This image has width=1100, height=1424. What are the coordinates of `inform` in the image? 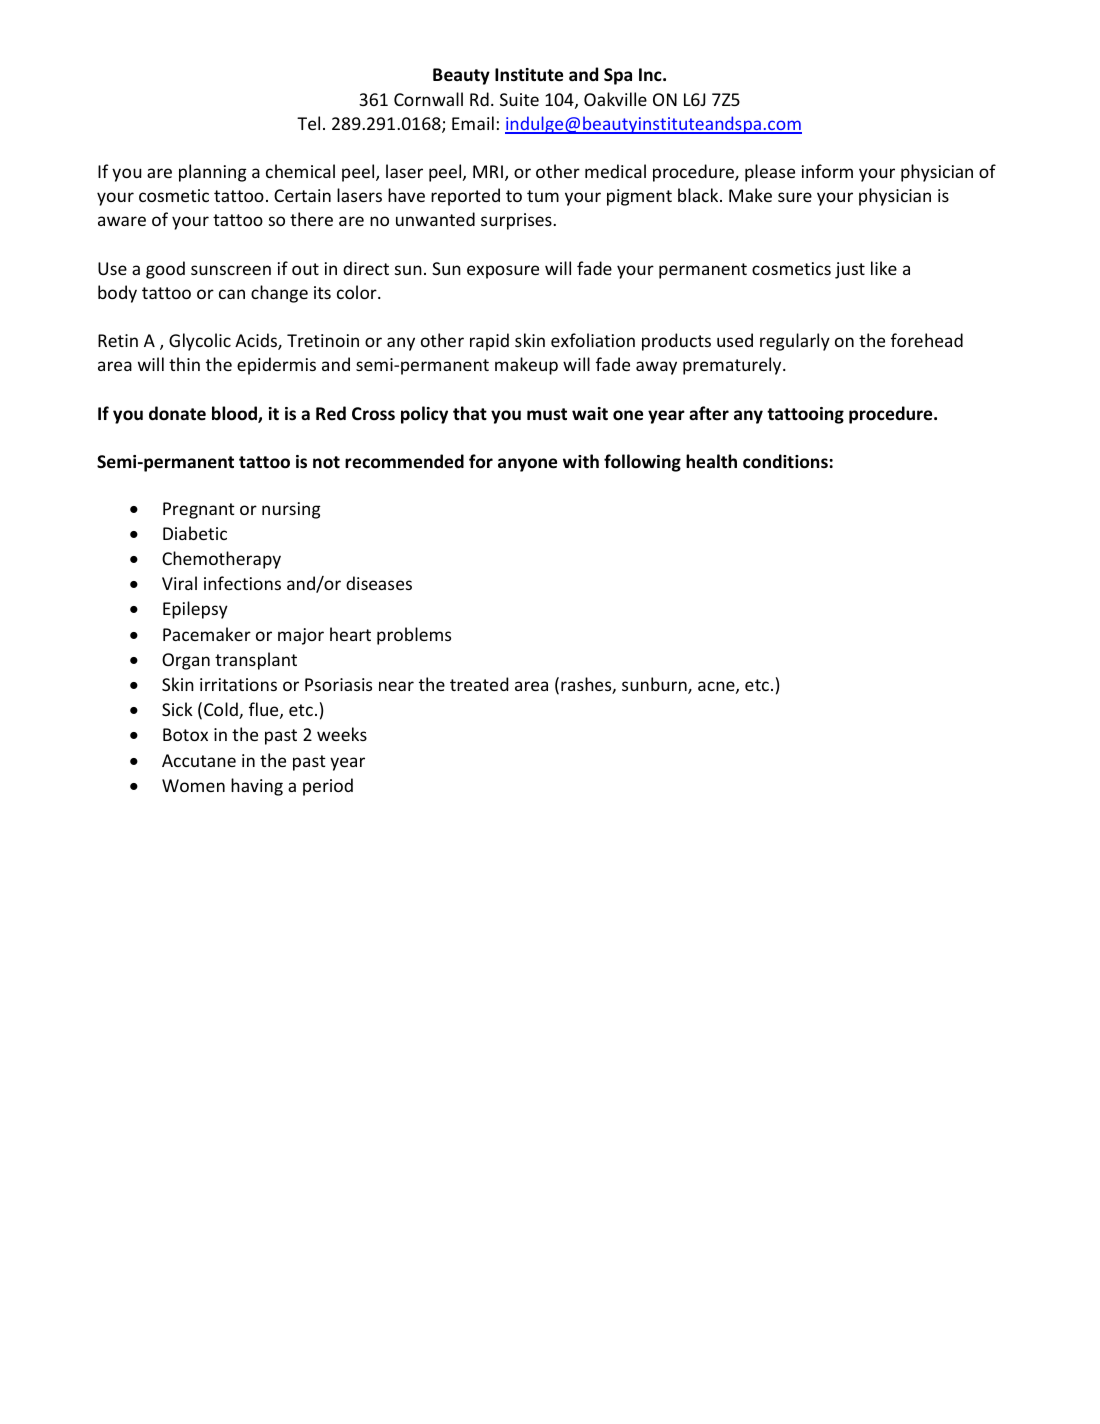 It's located at (827, 171).
